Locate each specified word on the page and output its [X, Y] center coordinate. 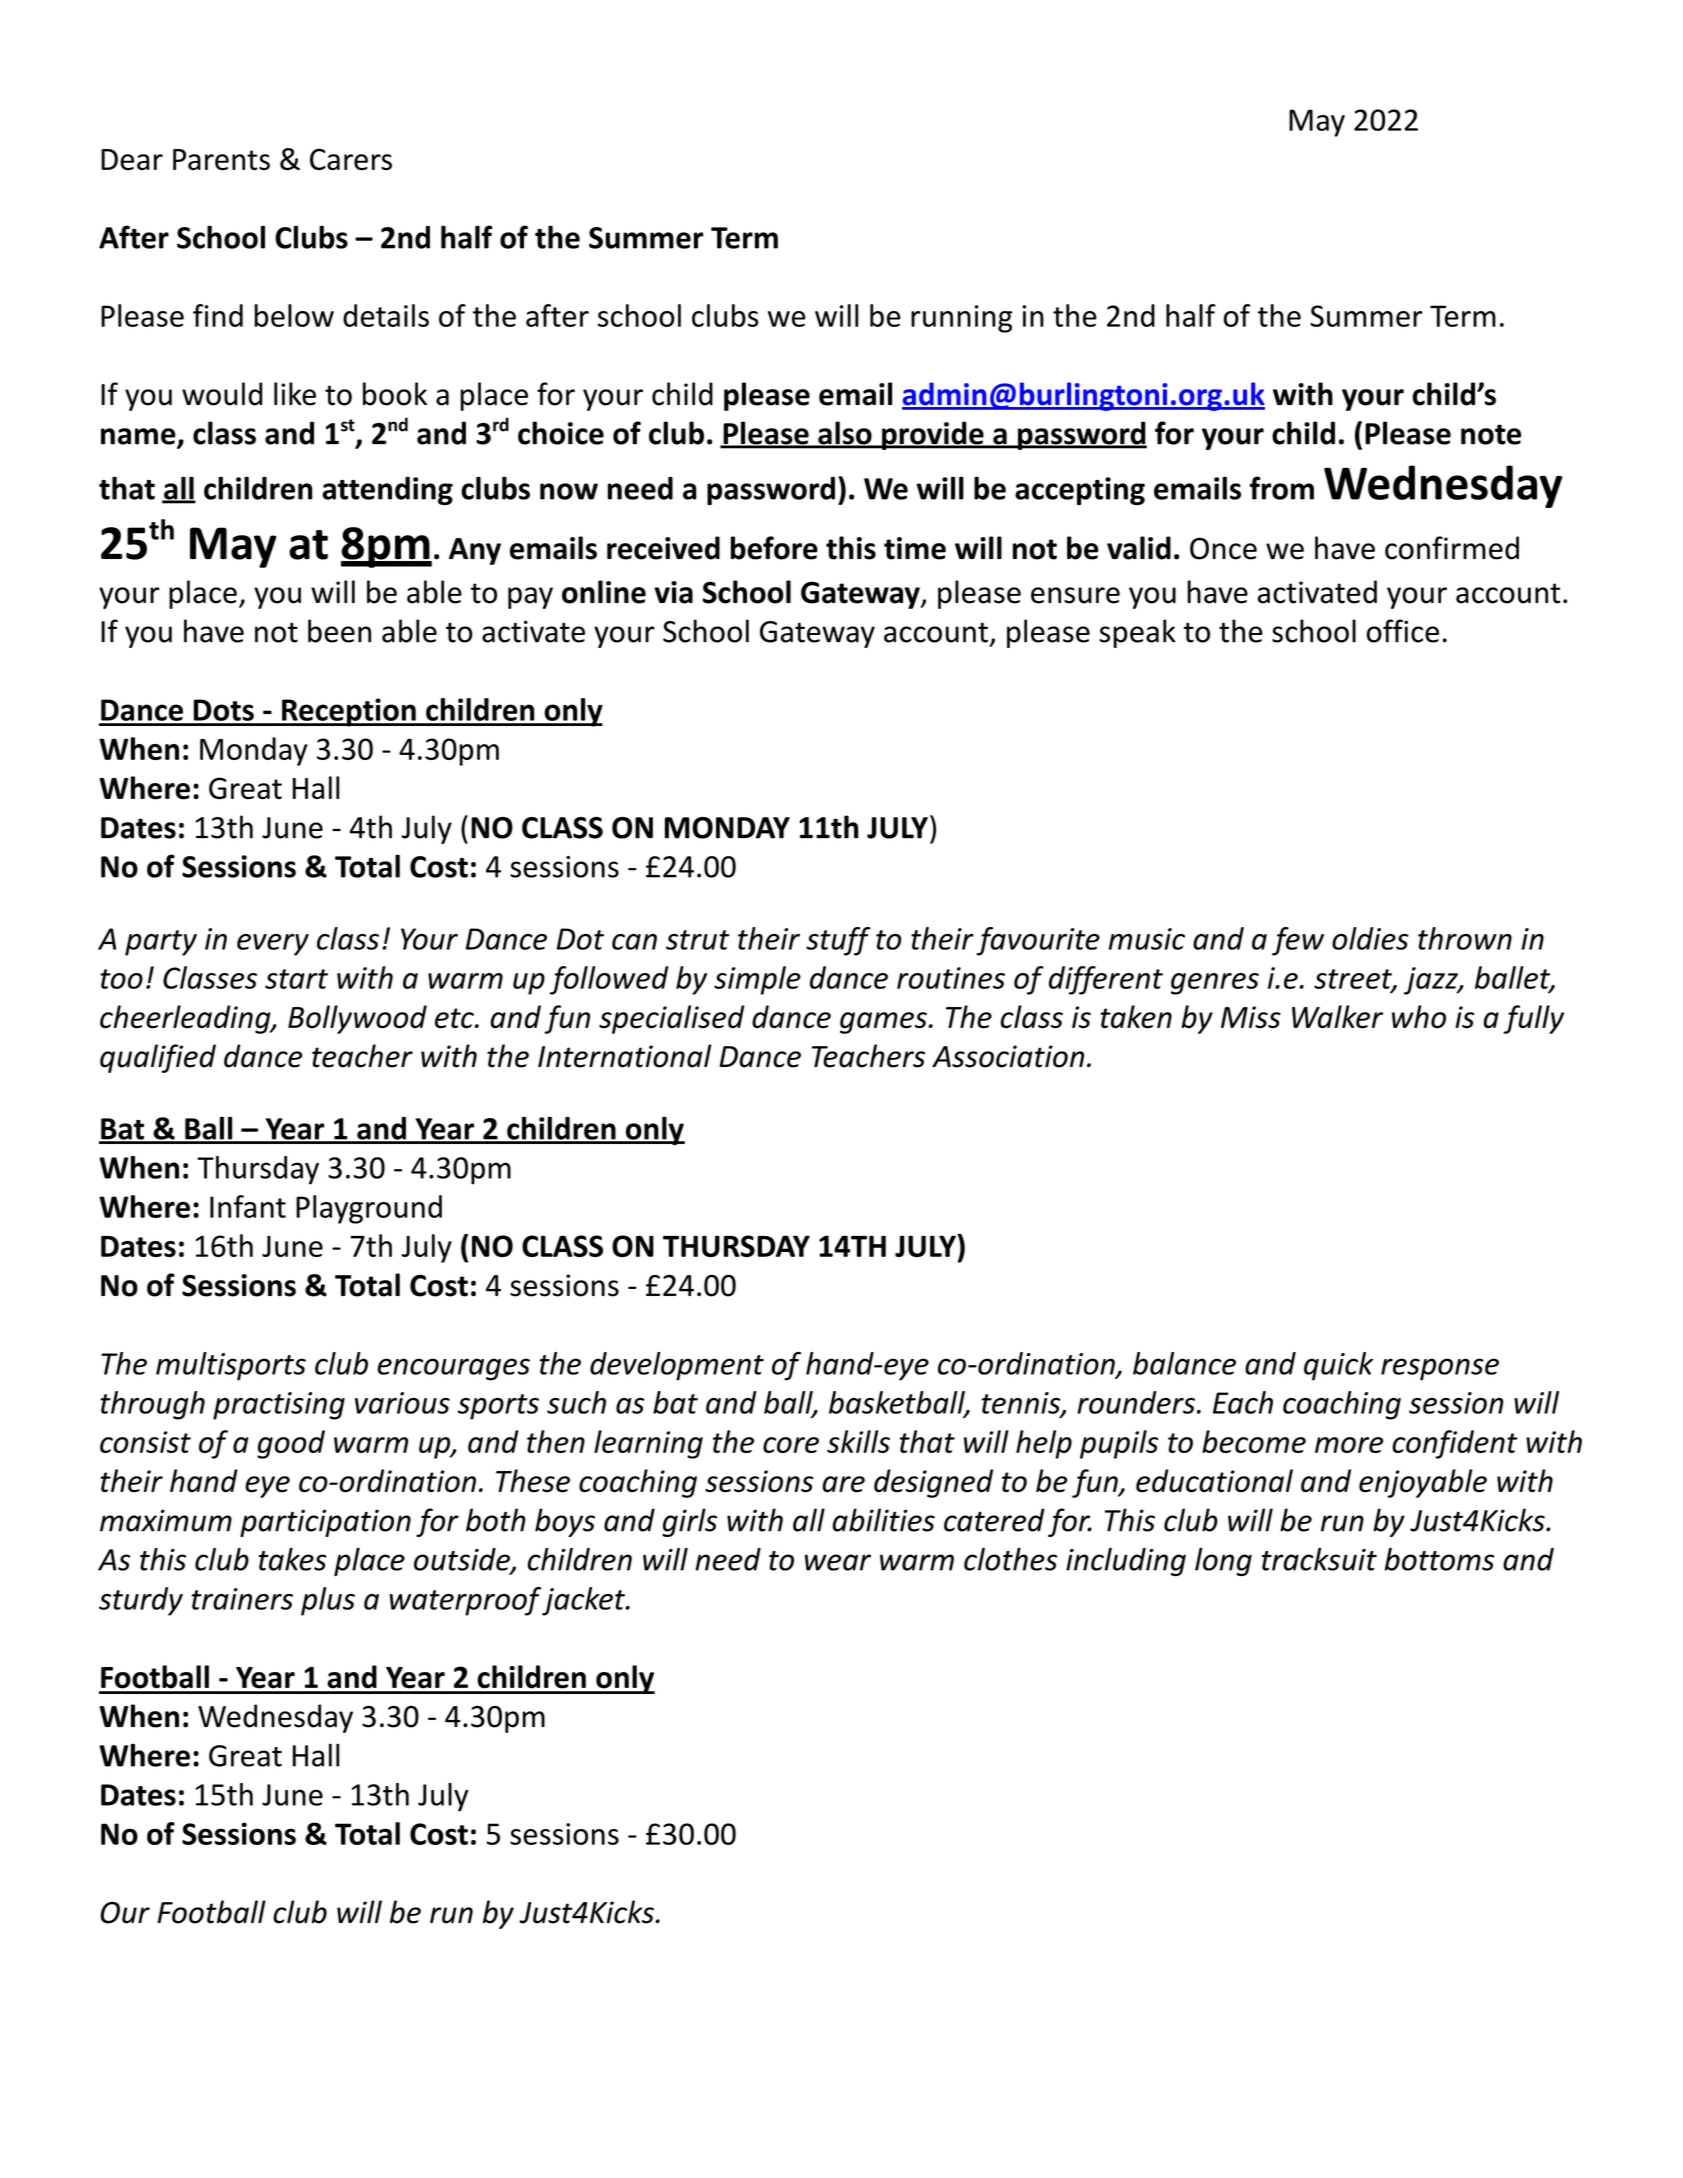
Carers [351, 159]
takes [293, 1559]
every [273, 945]
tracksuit [1319, 1559]
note [1491, 434]
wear [838, 1562]
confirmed [1452, 548]
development [677, 1366]
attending [387, 491]
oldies [1370, 938]
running [962, 319]
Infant [248, 1206]
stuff [838, 941]
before [774, 548]
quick [1338, 1366]
